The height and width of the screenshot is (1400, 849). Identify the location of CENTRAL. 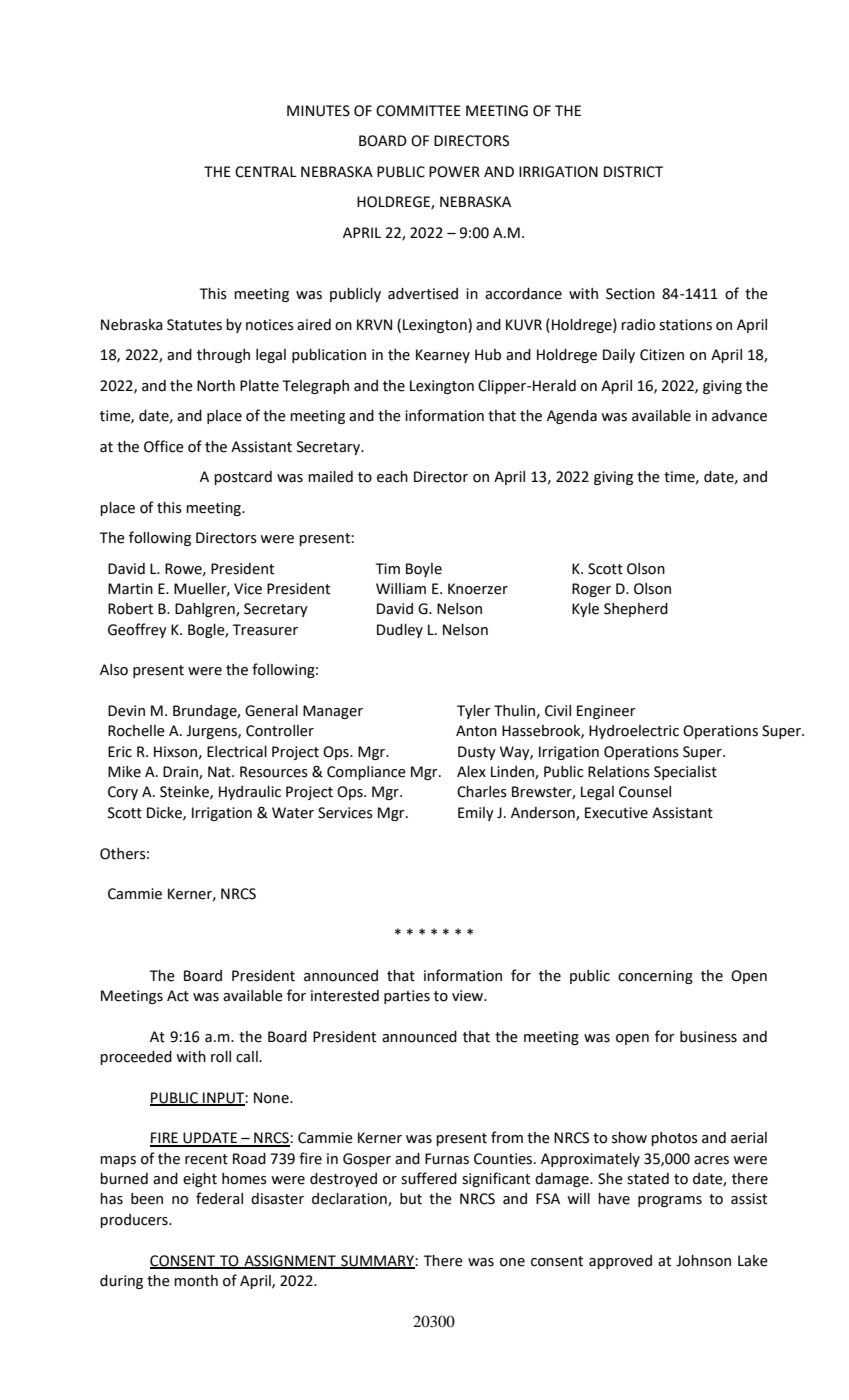
(266, 172).
